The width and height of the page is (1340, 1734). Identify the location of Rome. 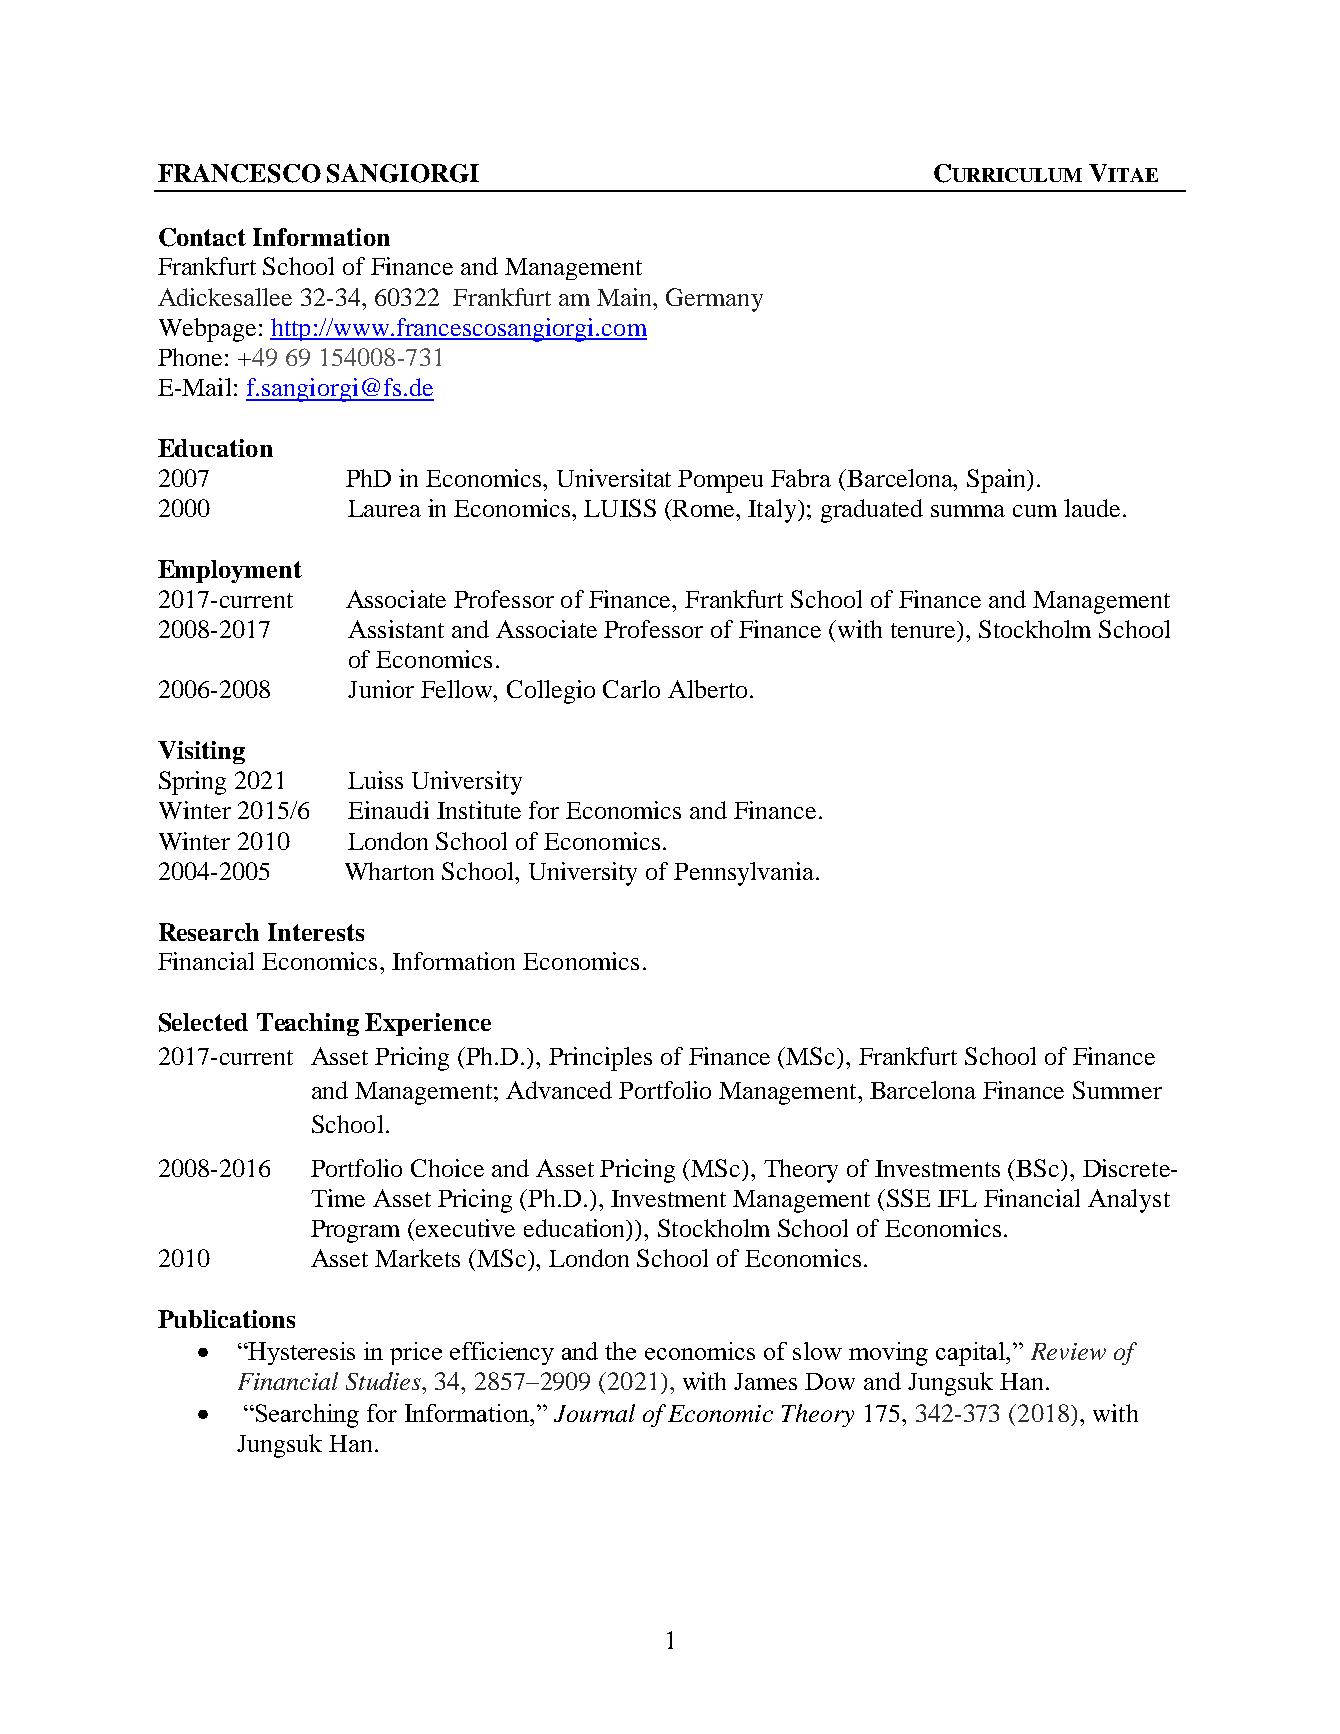
(704, 508).
